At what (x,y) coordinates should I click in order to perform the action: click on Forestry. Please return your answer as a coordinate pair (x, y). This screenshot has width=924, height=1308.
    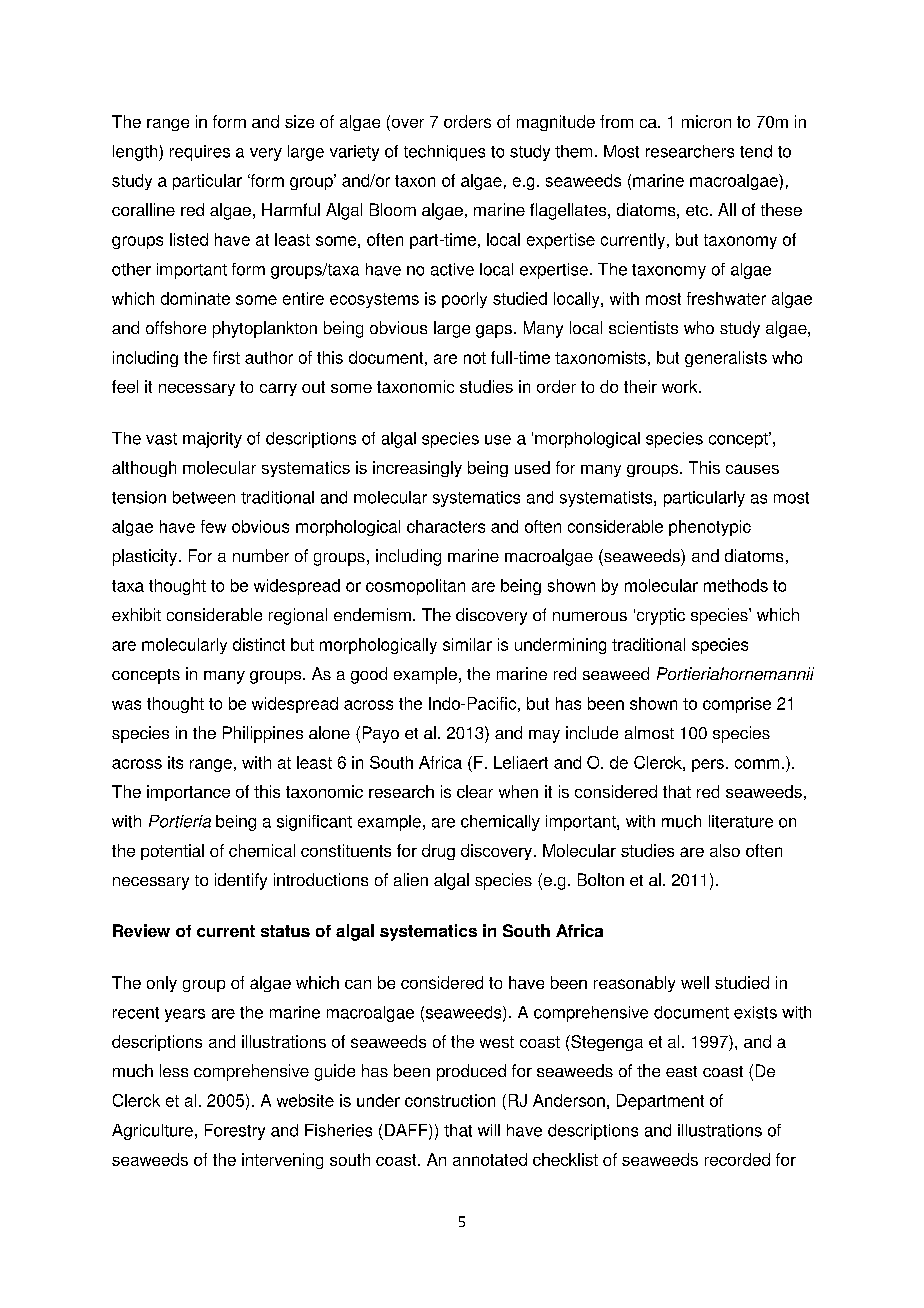
    Looking at the image, I should click on (235, 1132).
